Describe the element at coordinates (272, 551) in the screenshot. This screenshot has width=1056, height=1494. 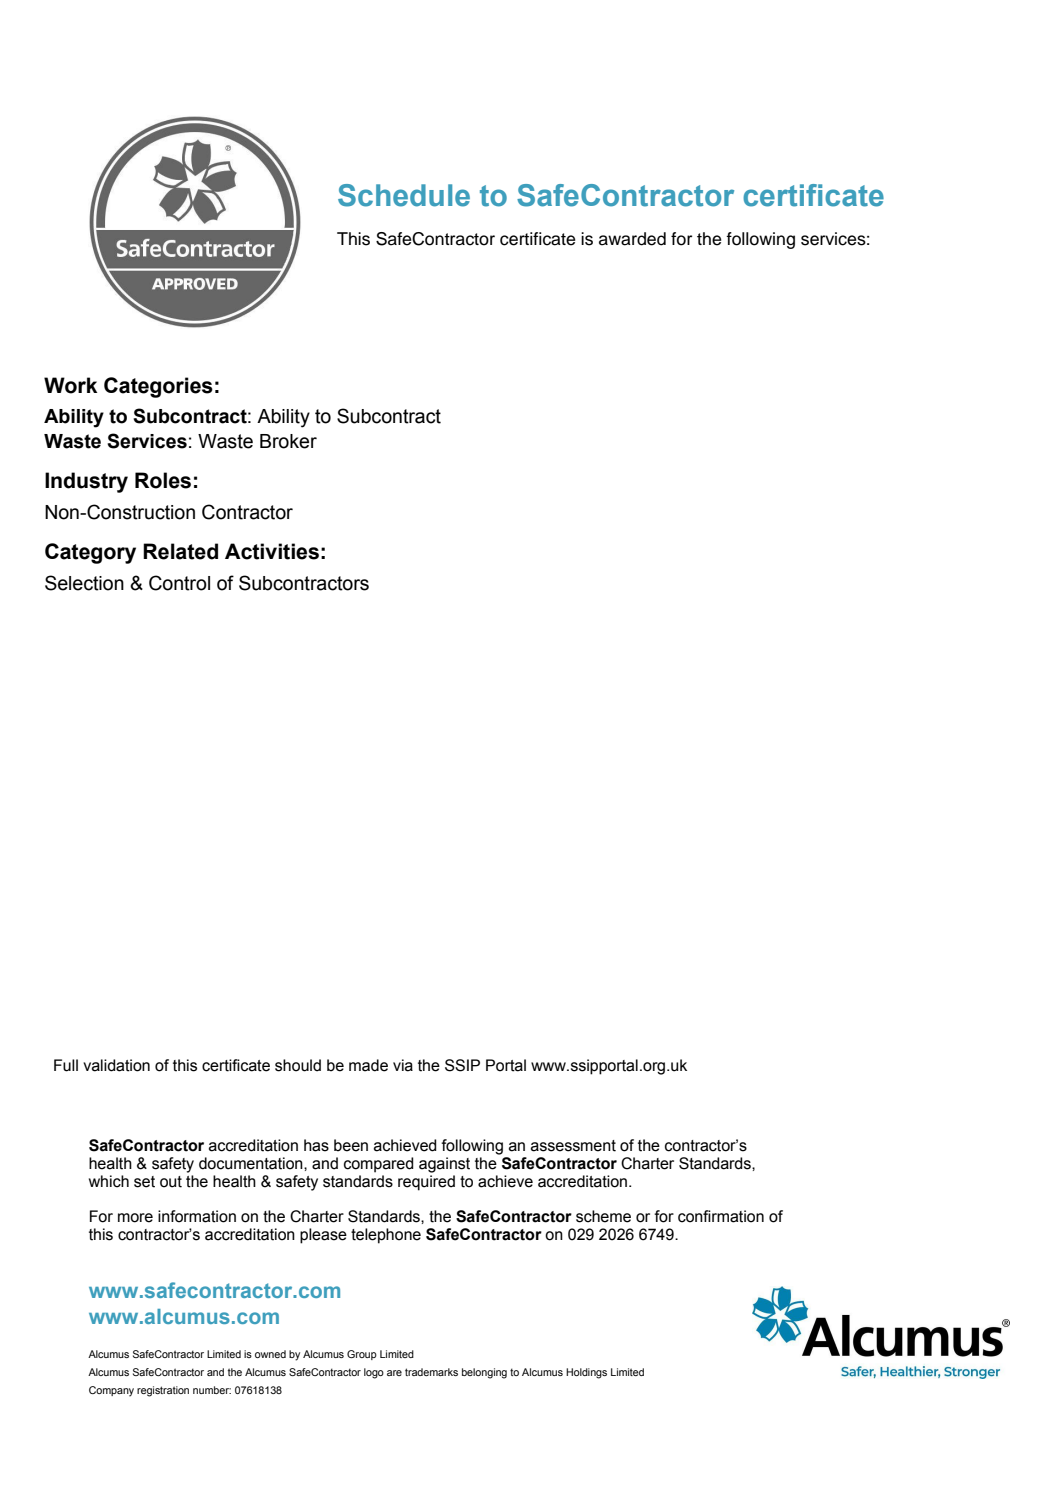
I see `Activities` at that location.
